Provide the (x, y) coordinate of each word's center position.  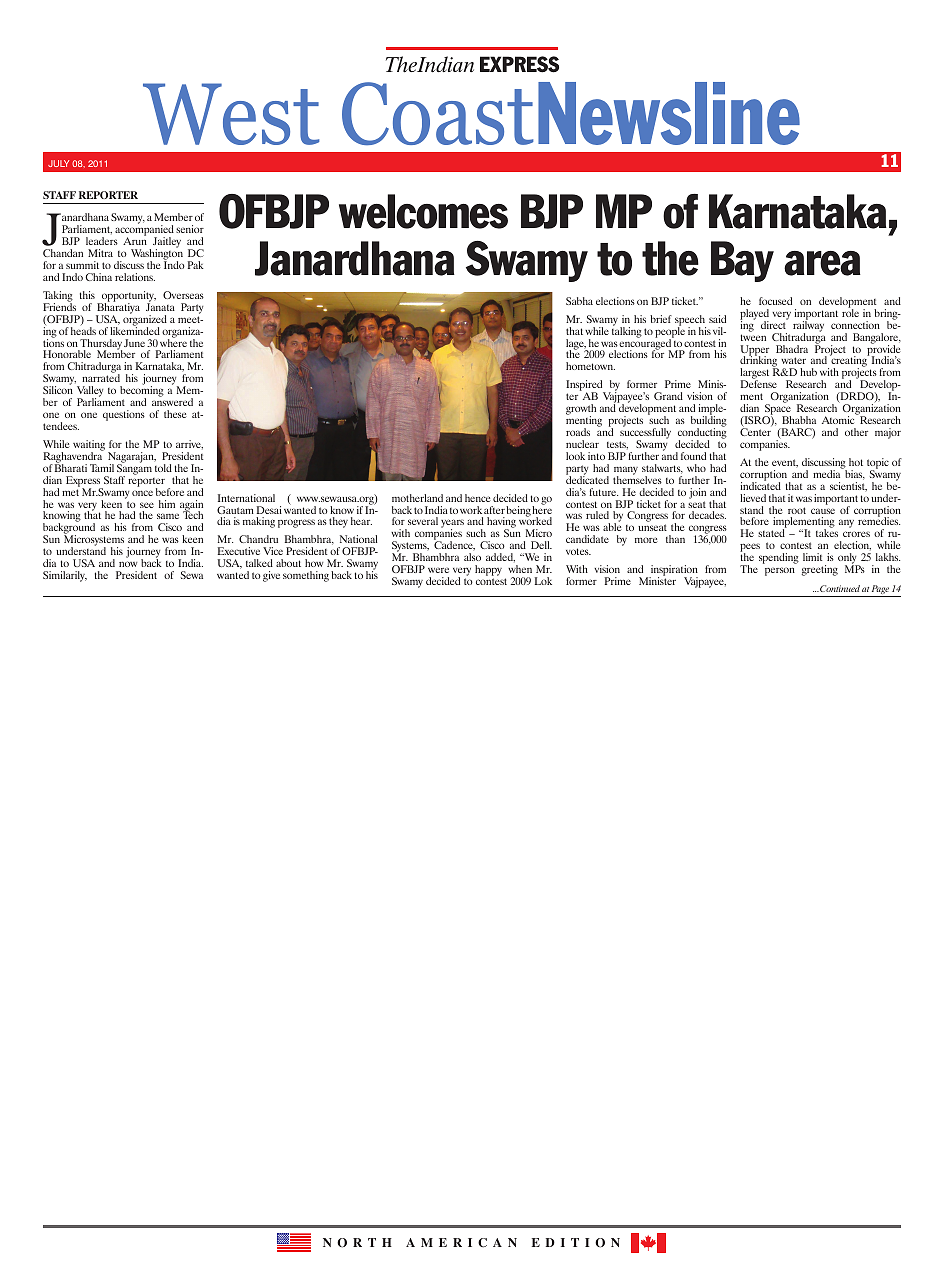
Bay (742, 261)
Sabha (579, 301)
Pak (196, 265)
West (231, 114)
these (175, 414)
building (709, 422)
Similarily (65, 576)
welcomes (423, 211)
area (822, 263)
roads (578, 432)
